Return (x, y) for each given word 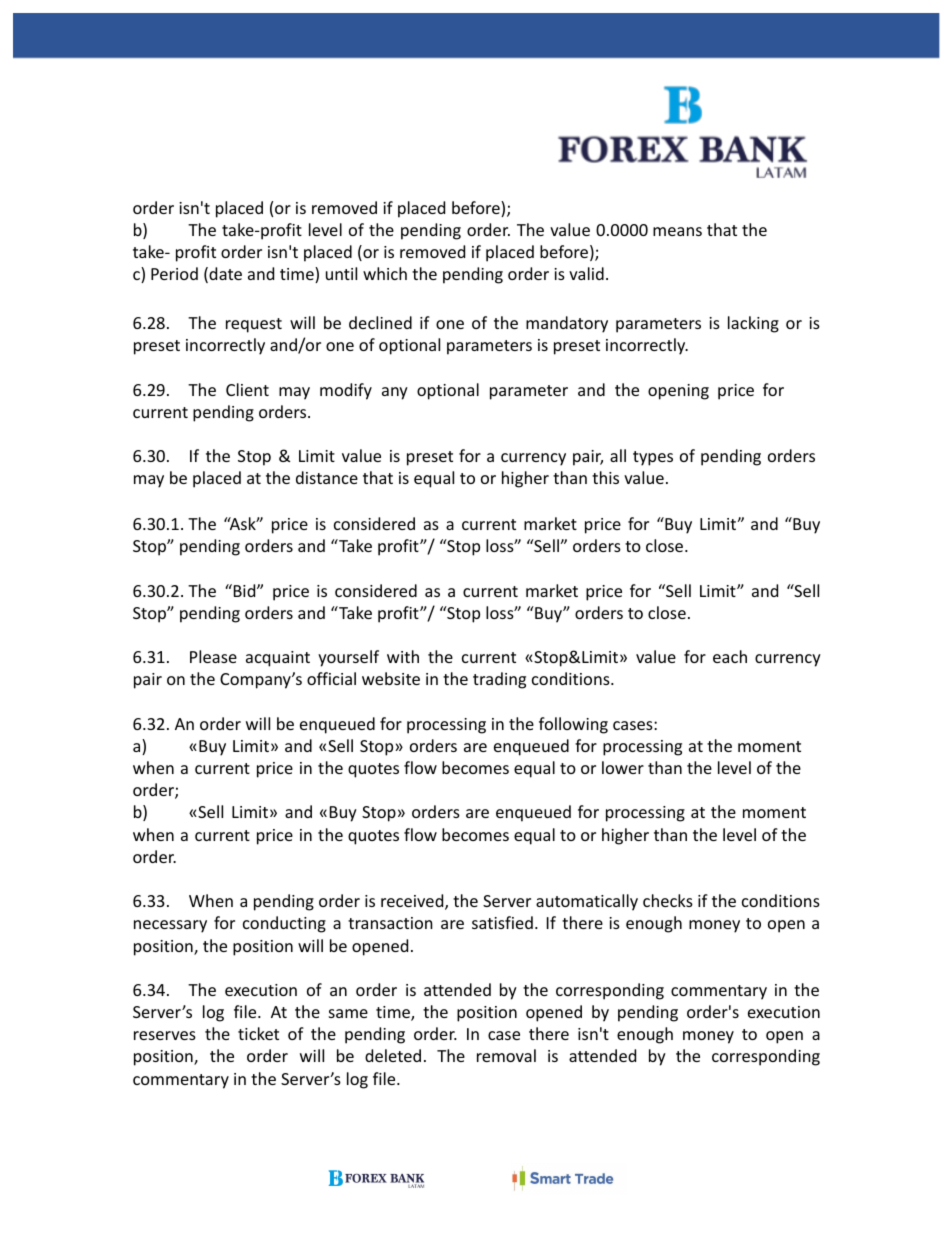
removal (506, 1055)
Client (247, 389)
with (403, 656)
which (385, 273)
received (413, 902)
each (730, 656)
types (653, 458)
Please (213, 656)
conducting (284, 924)
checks (668, 900)
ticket (258, 1033)
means (677, 231)
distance (327, 477)
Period (174, 273)
